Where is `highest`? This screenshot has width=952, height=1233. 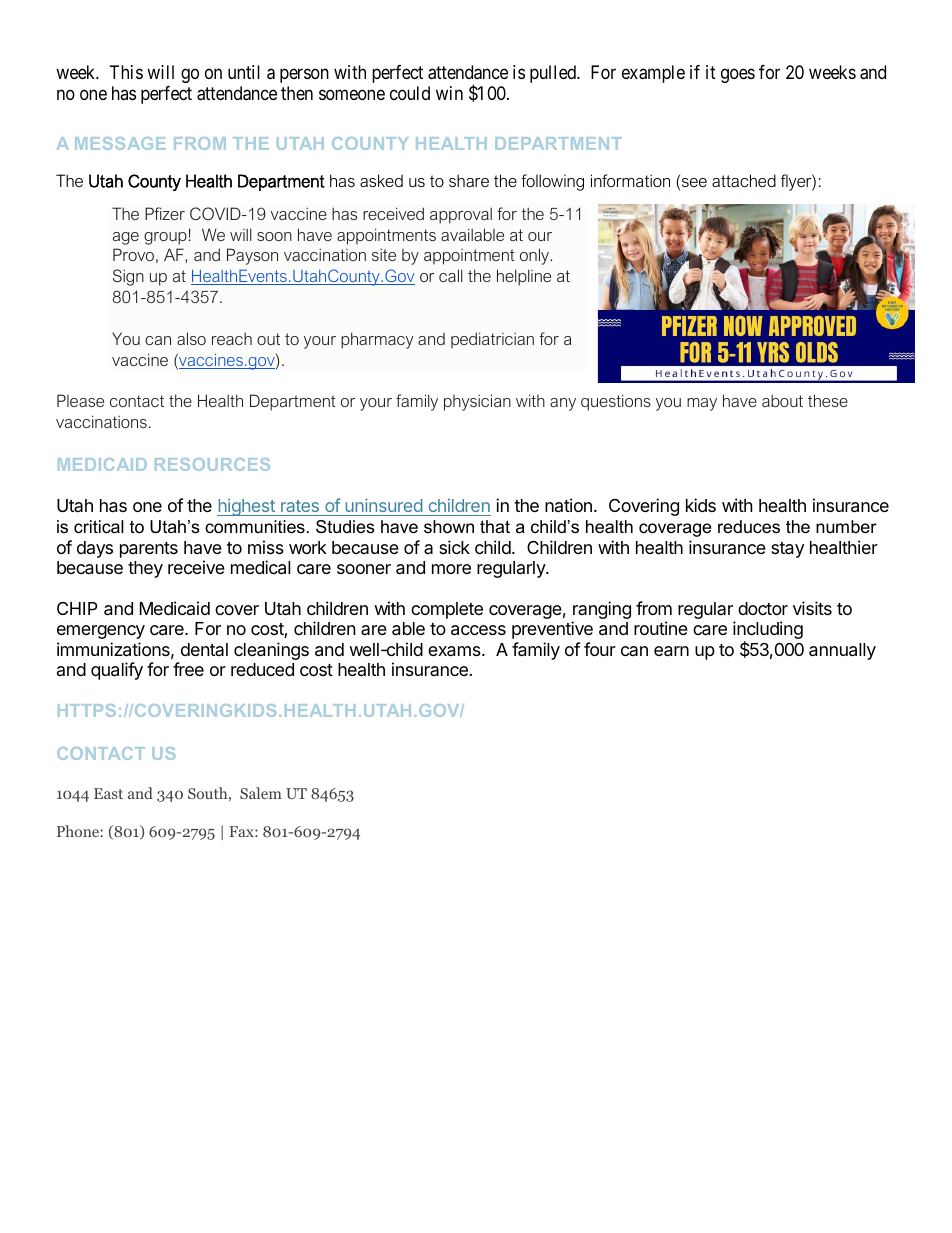 highest is located at coordinates (247, 507).
